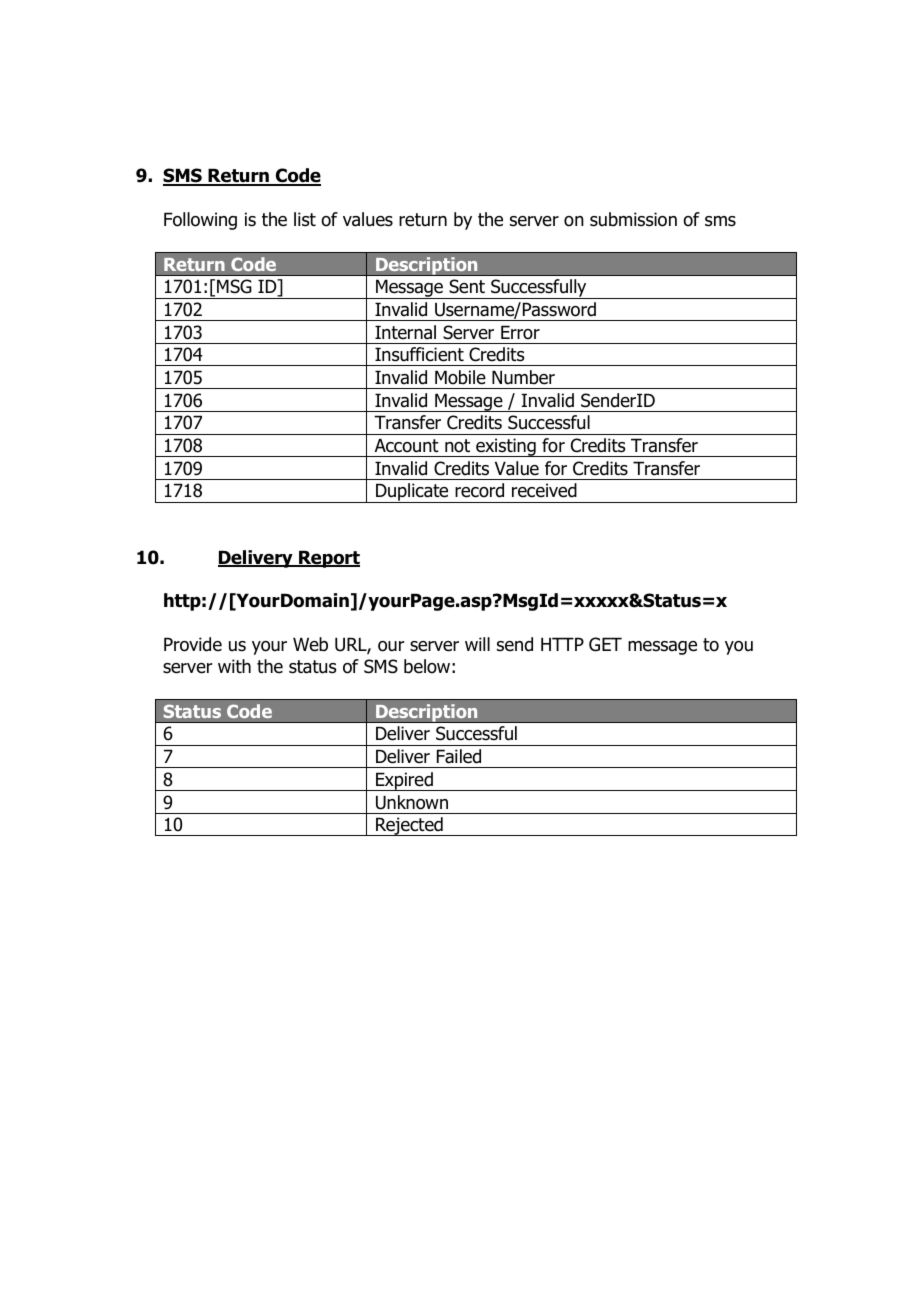 The width and height of the screenshot is (924, 1308). I want to click on Following, so click(200, 221).
